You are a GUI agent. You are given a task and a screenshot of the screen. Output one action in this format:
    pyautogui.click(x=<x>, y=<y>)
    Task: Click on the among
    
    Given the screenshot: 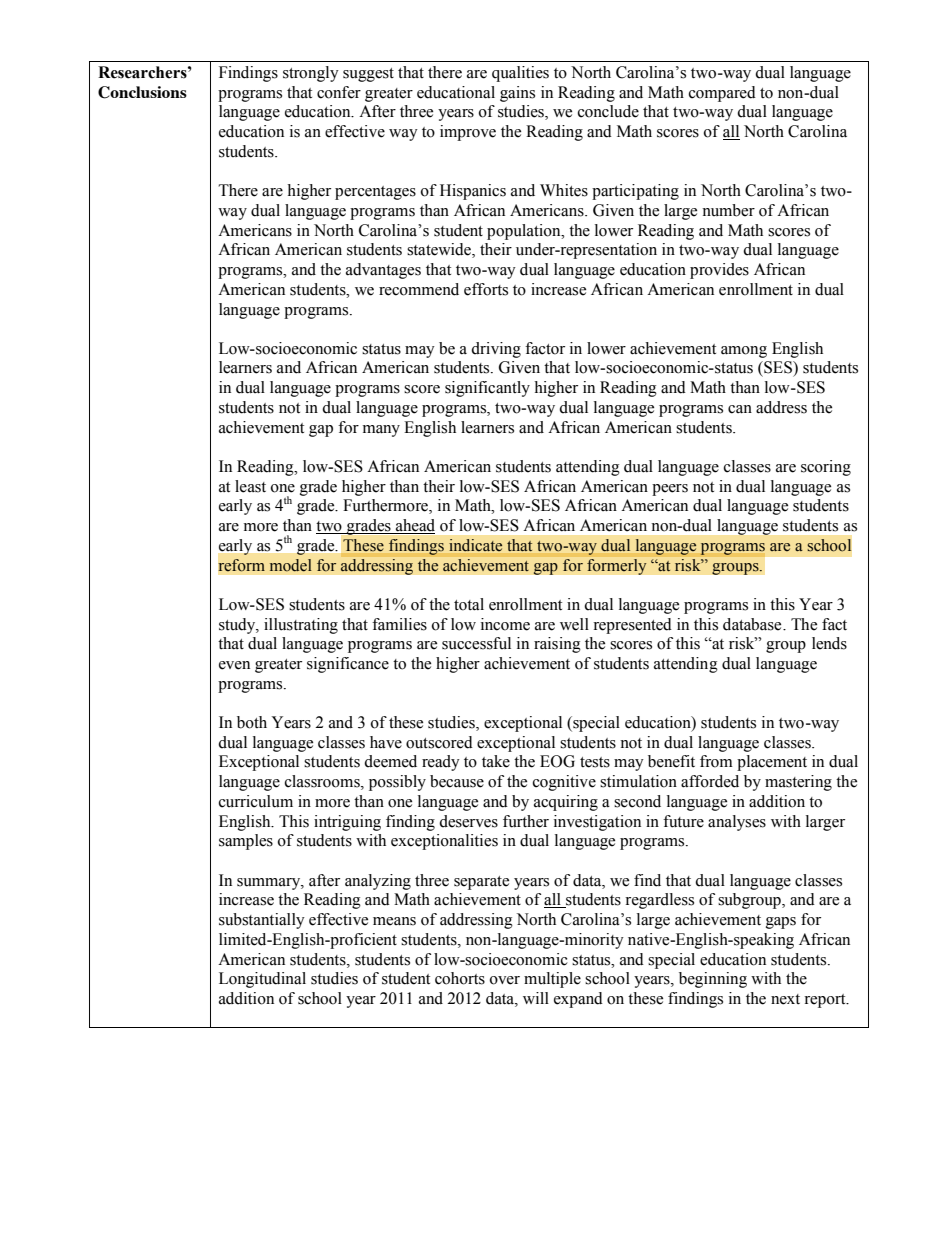 What is the action you would take?
    pyautogui.click(x=744, y=352)
